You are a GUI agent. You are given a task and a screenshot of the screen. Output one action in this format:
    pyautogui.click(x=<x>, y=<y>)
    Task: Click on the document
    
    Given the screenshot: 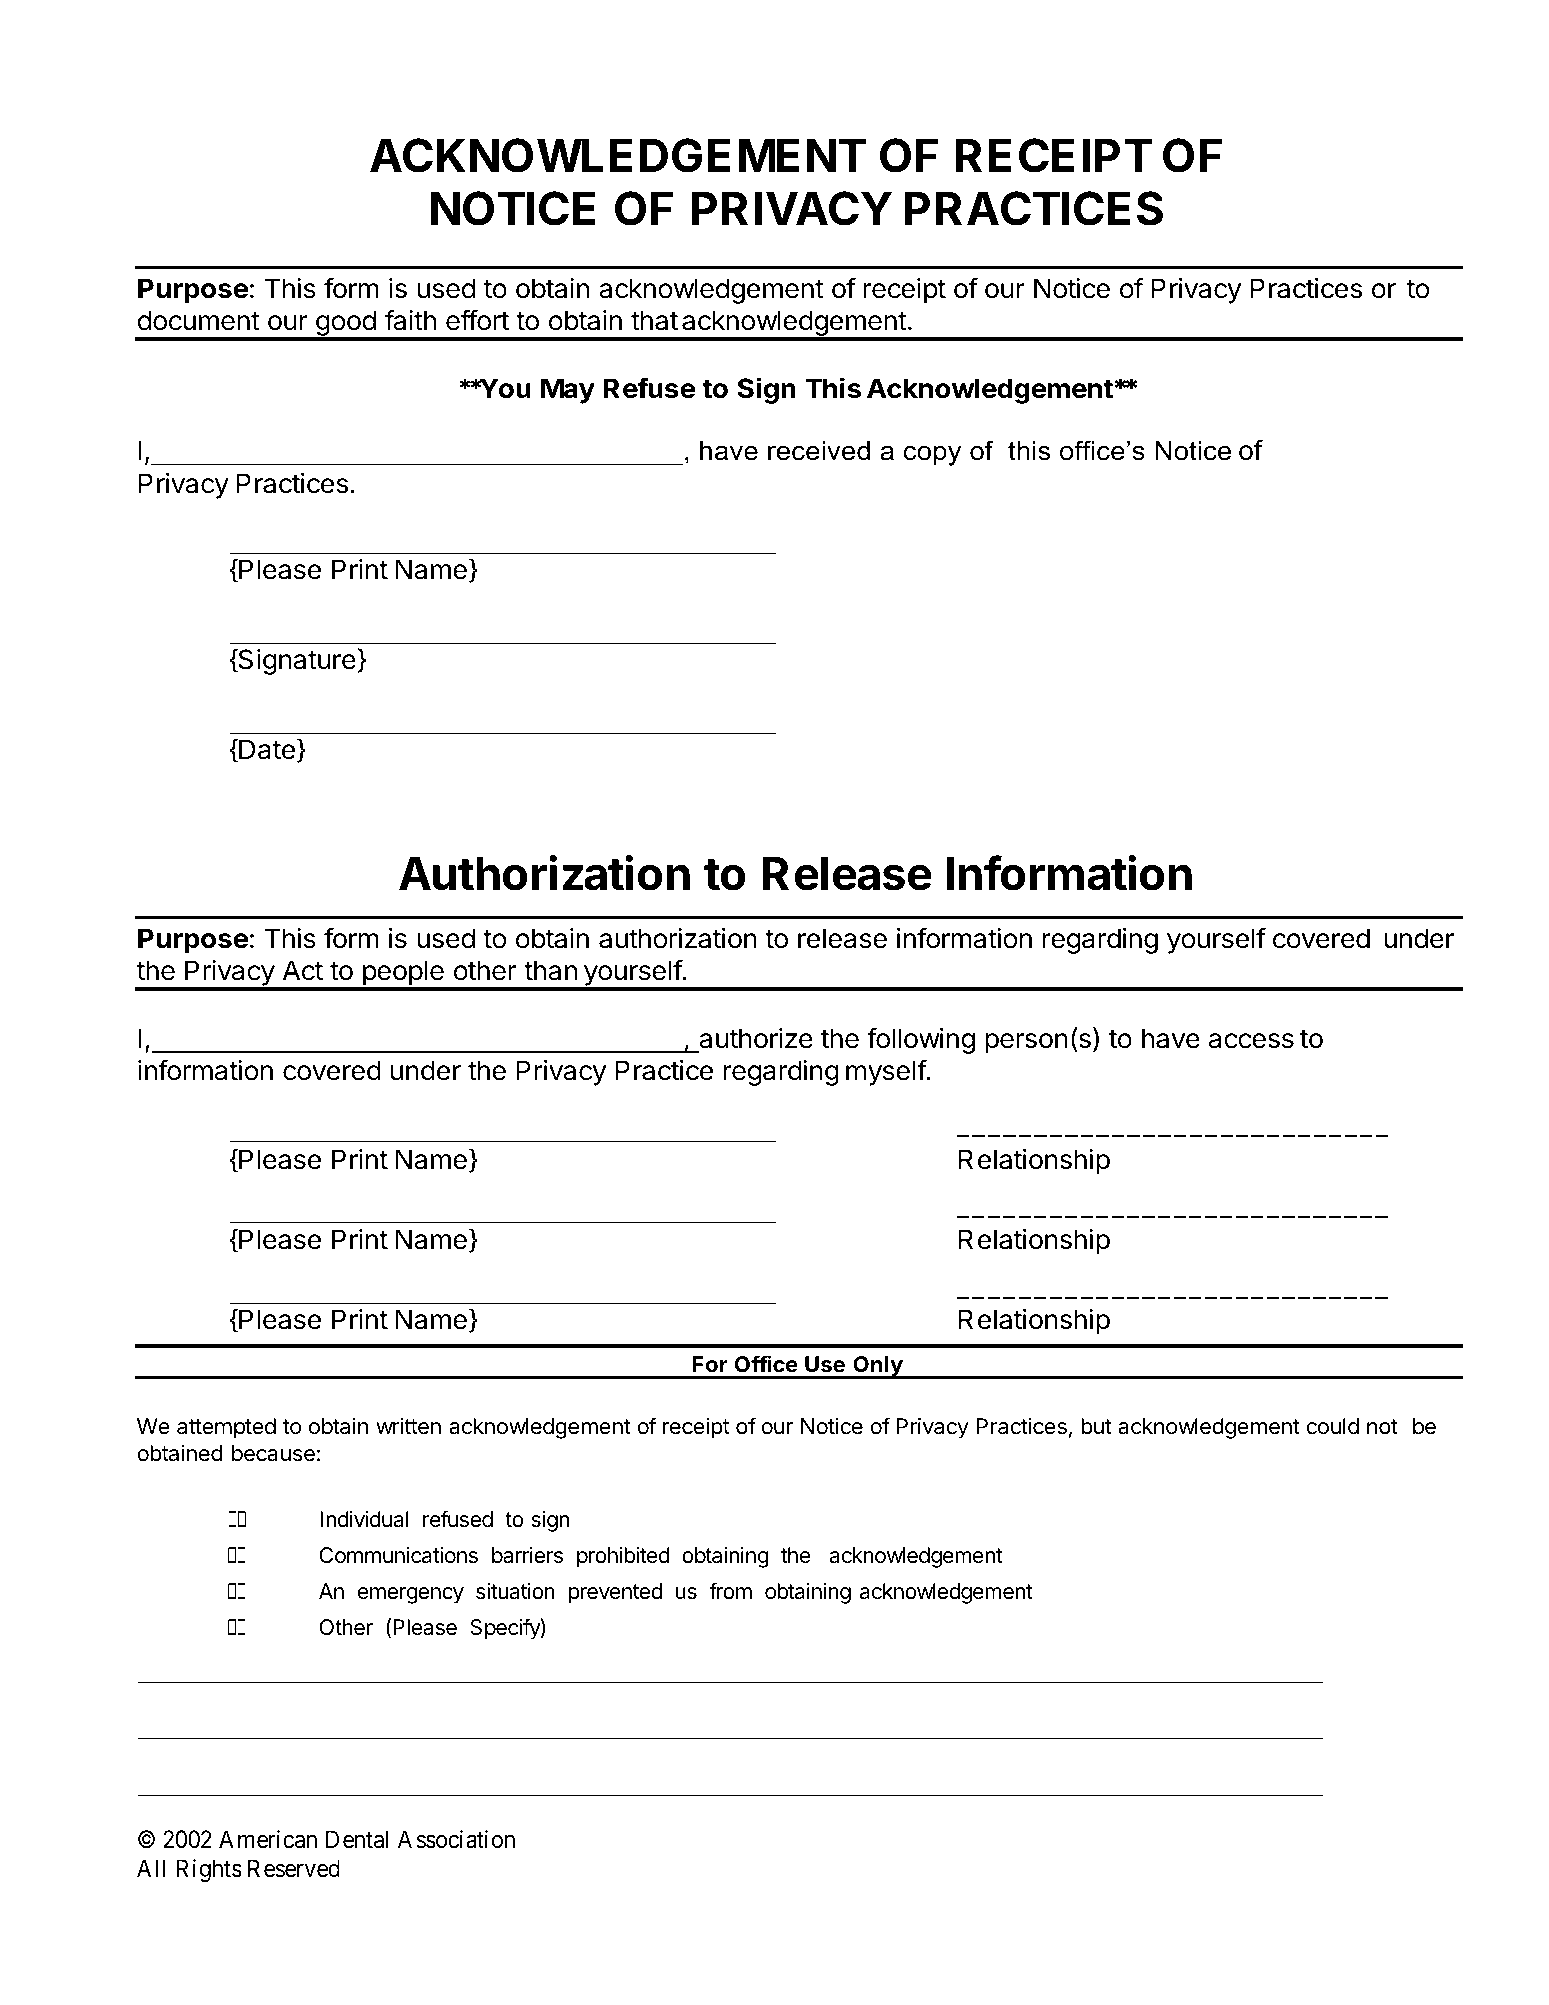 What is the action you would take?
    pyautogui.click(x=199, y=320)
